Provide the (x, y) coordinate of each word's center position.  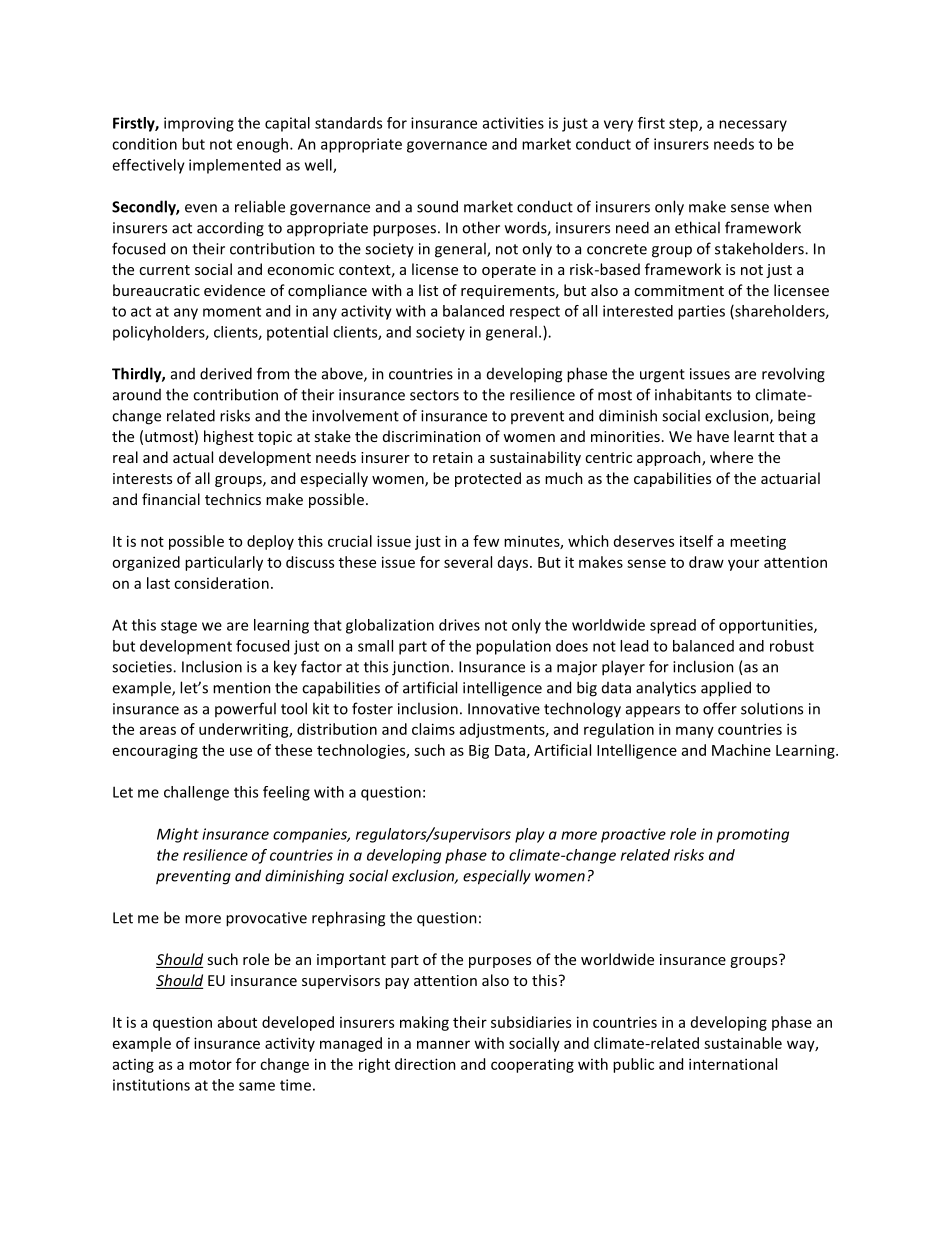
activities (513, 123)
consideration (221, 583)
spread (673, 626)
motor (210, 1065)
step (684, 125)
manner (443, 1044)
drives (459, 625)
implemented (235, 166)
